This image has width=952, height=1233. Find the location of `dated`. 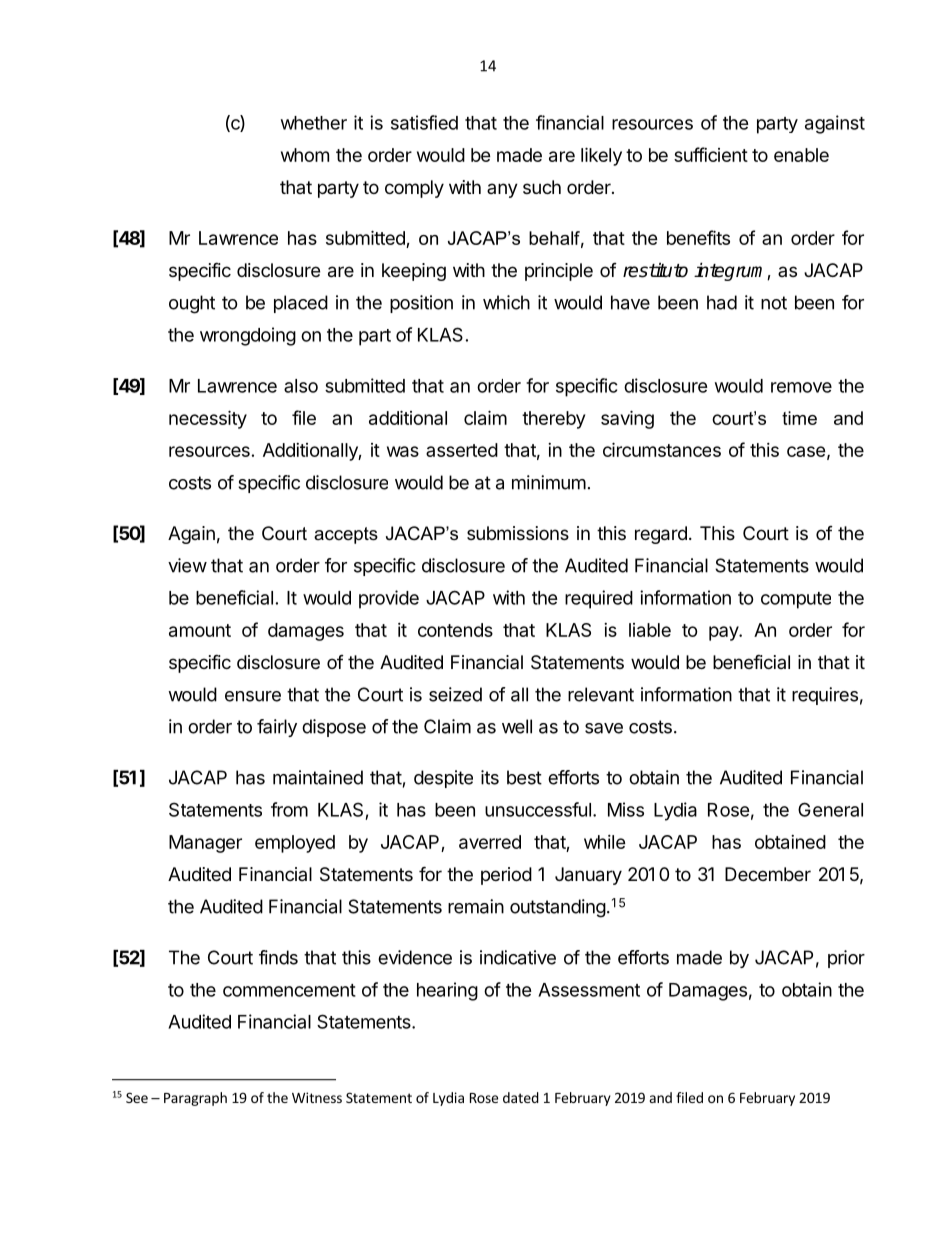

dated is located at coordinates (521, 1097).
